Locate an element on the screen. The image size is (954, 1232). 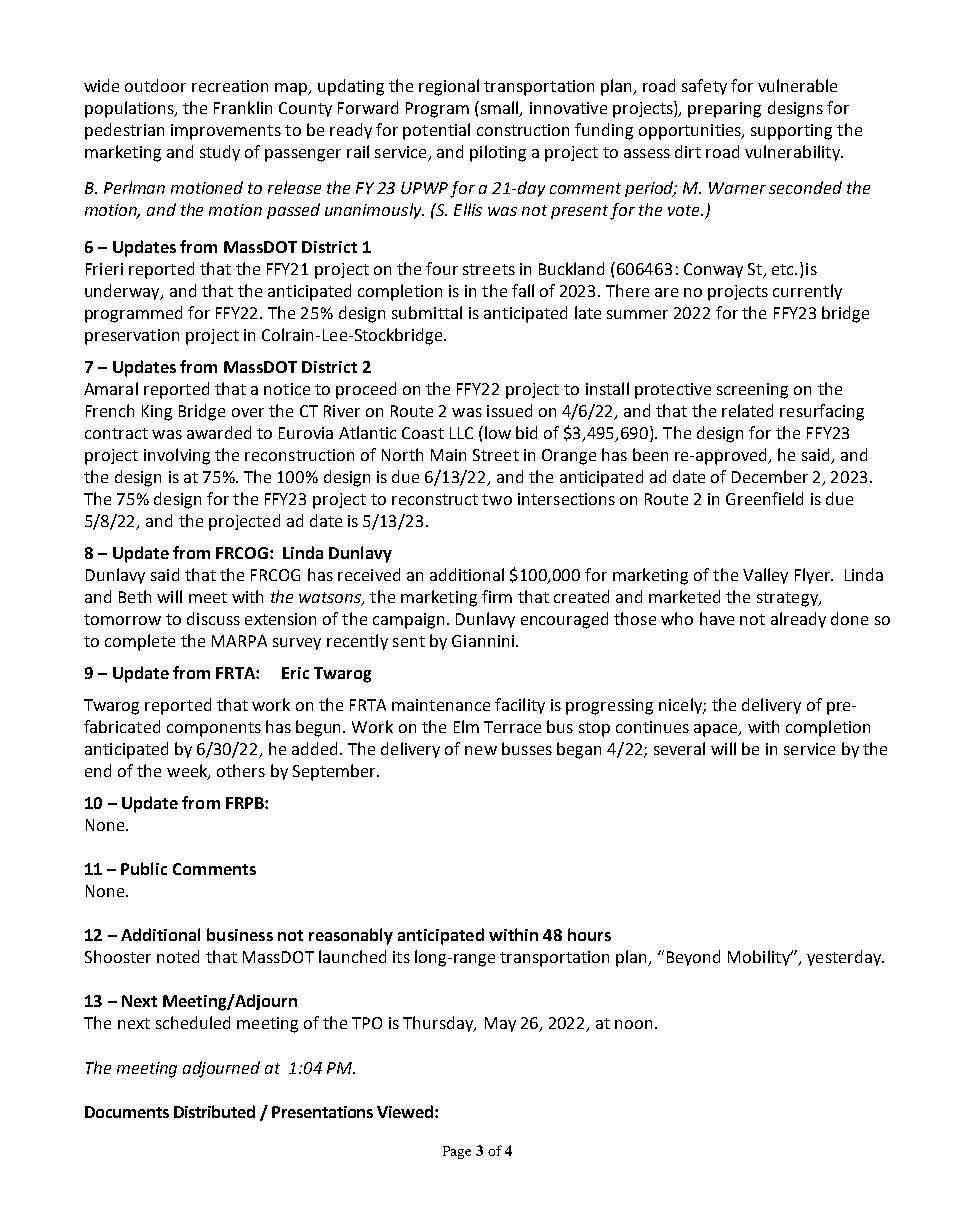
involving is located at coordinates (177, 456).
